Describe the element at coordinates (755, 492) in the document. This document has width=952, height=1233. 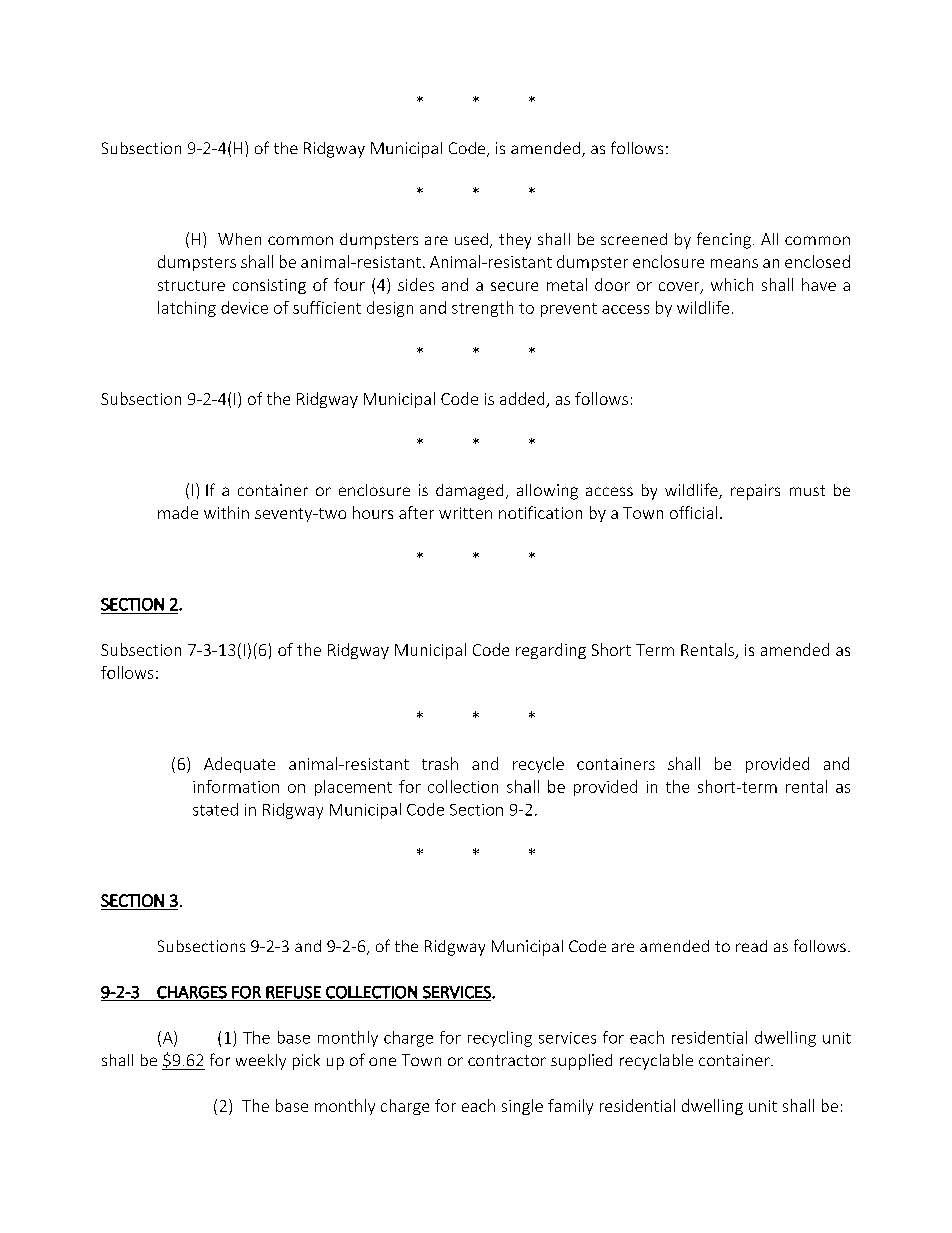
I see `repairs` at that location.
